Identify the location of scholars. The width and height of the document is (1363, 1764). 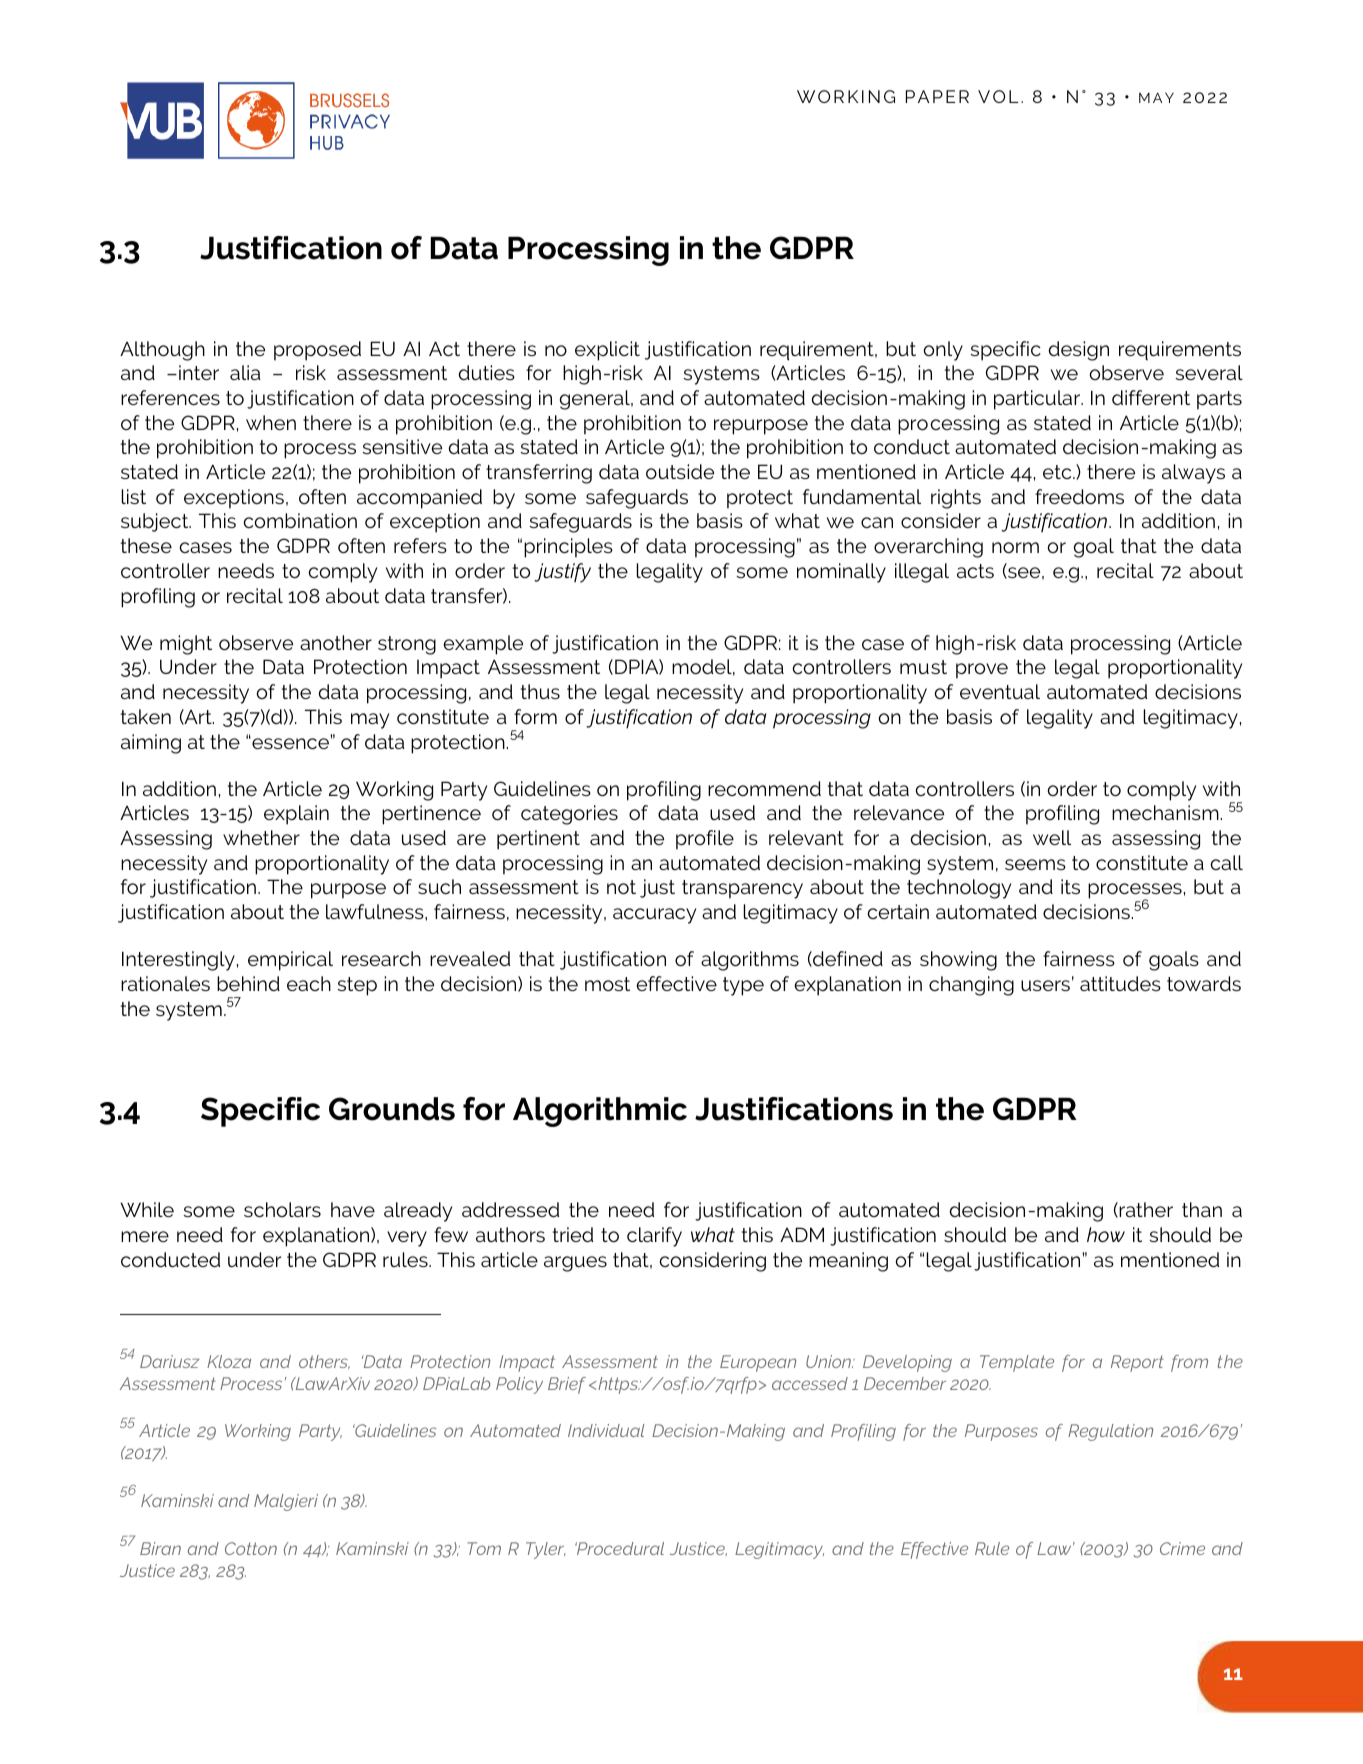
(282, 1209).
